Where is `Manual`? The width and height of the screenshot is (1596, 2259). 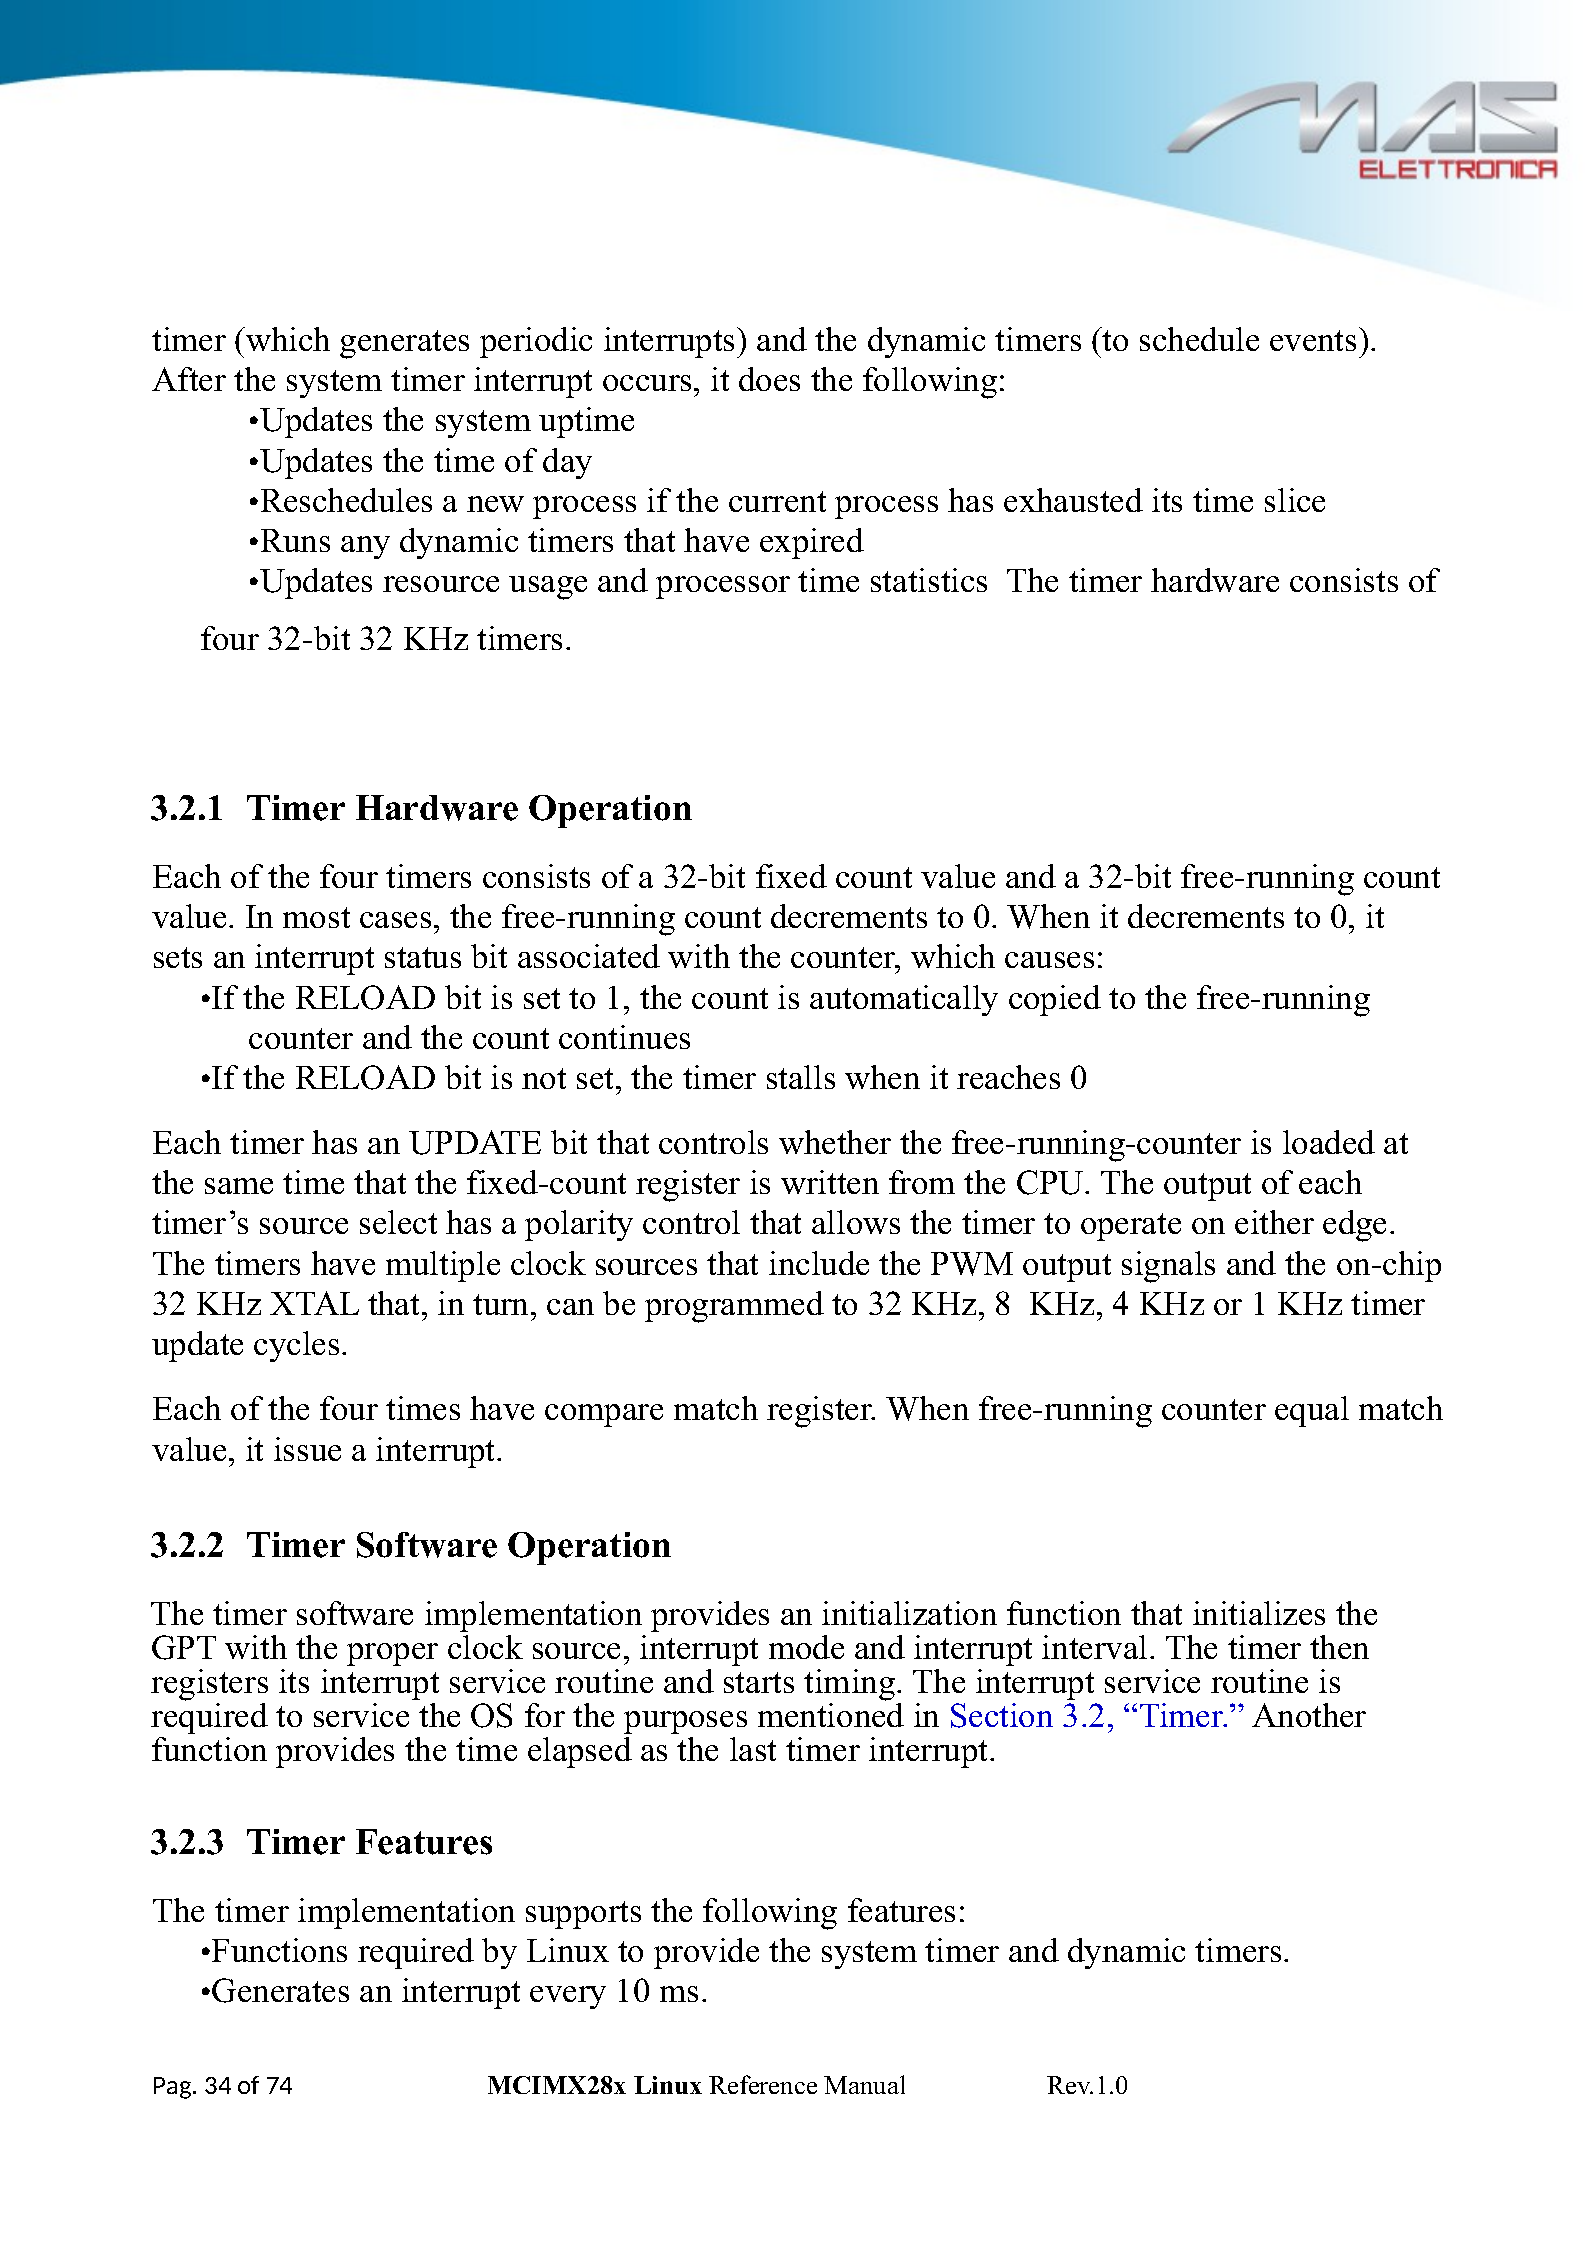
Manual is located at coordinates (864, 2084).
